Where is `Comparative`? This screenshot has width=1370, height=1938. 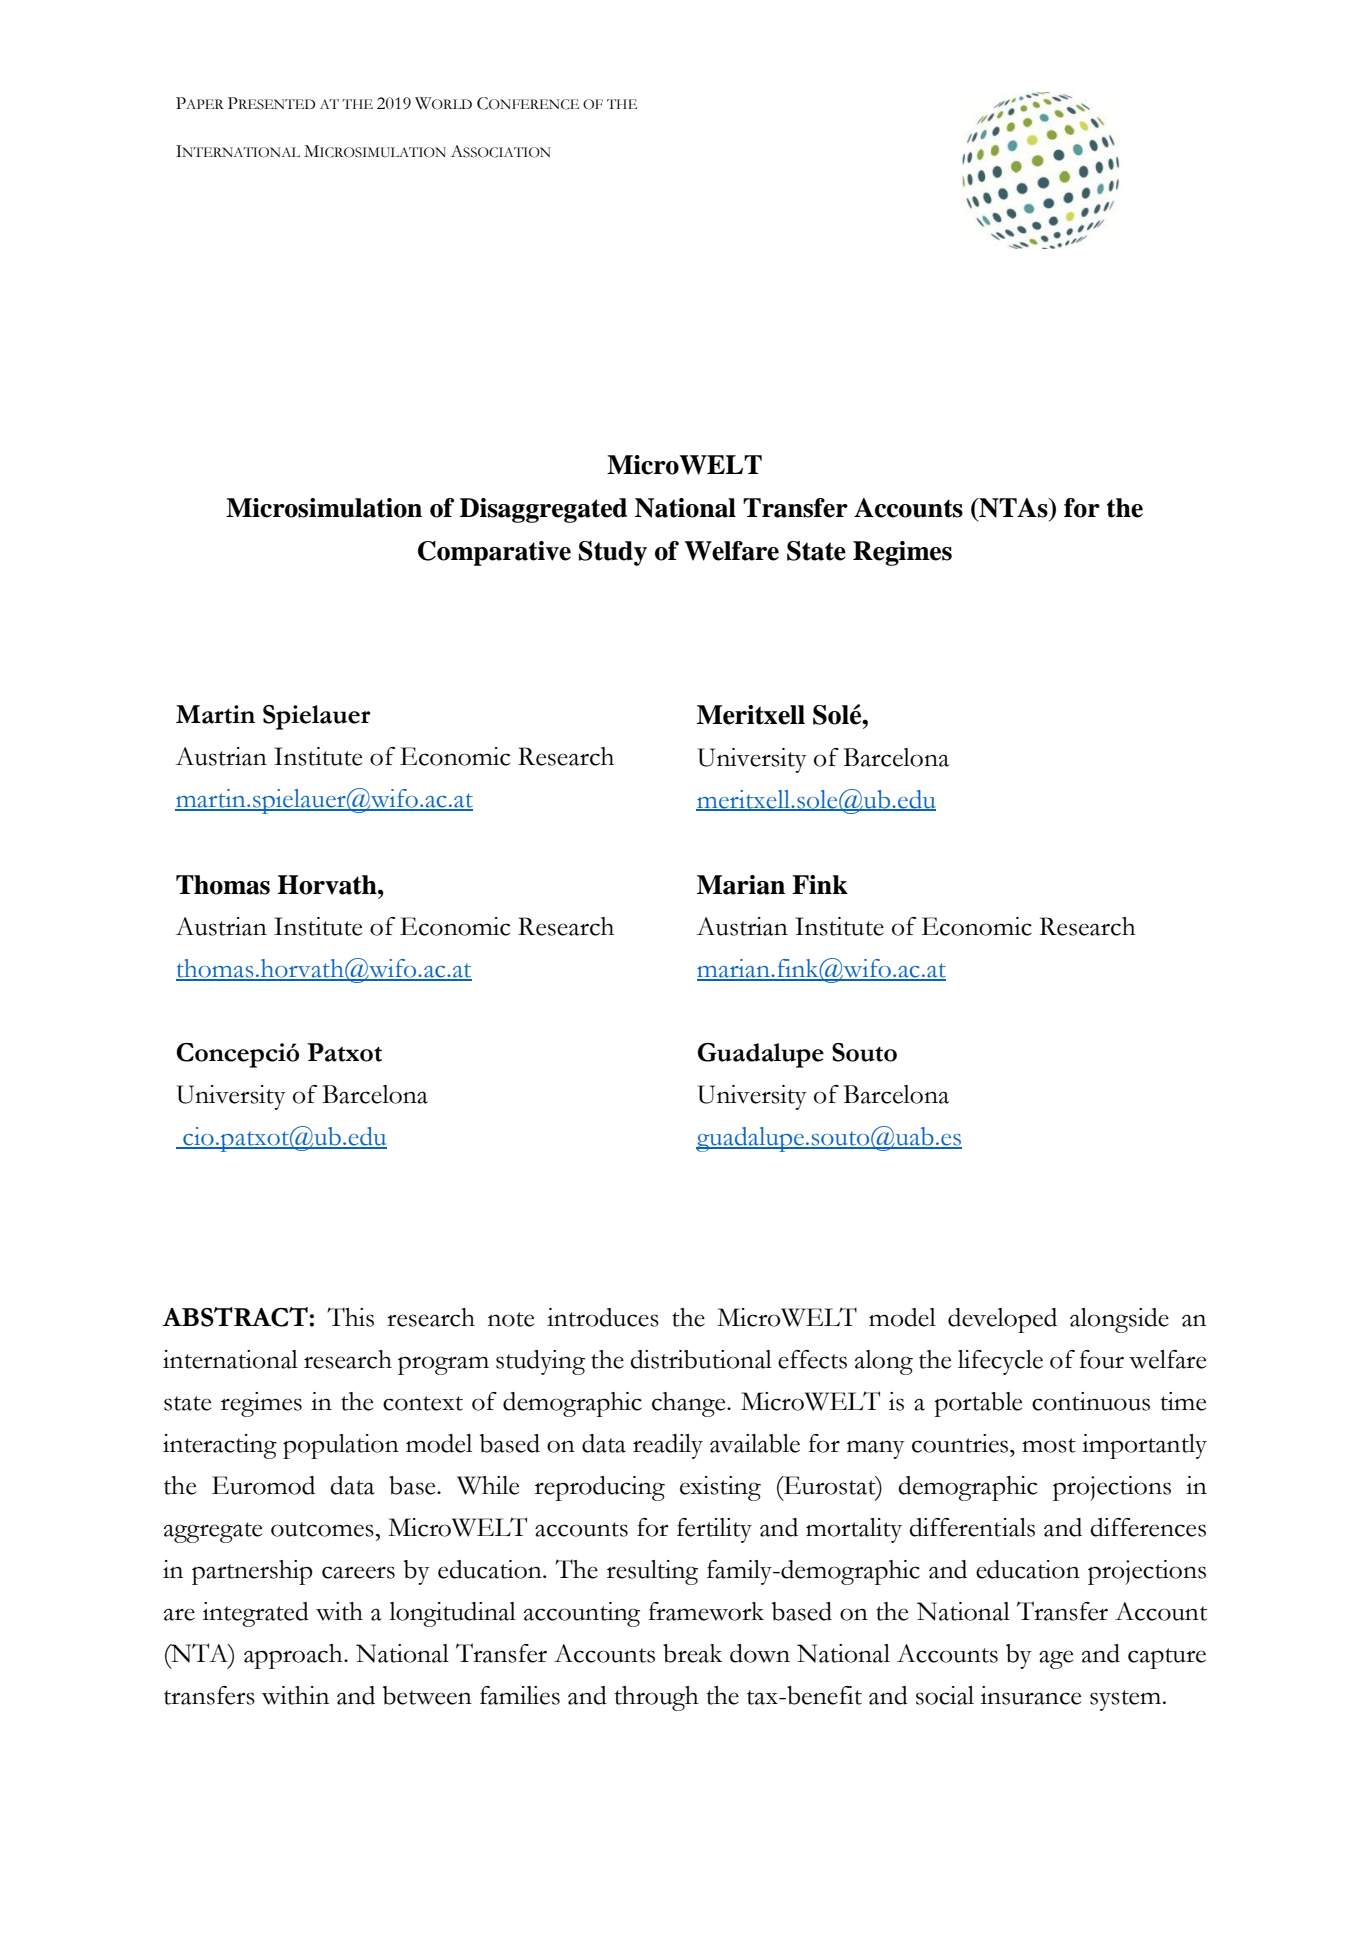
Comparative is located at coordinates (494, 553).
